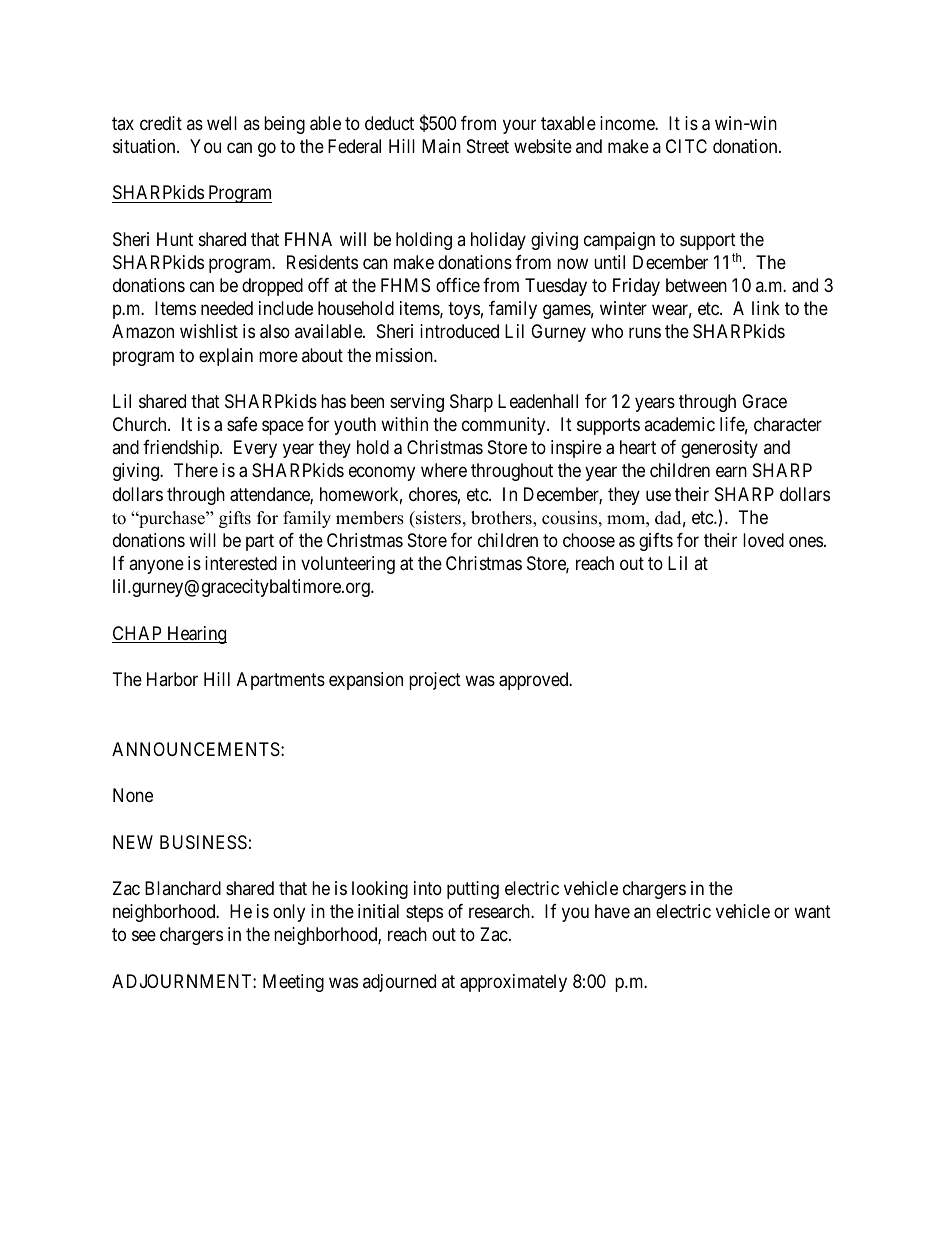 This image has width=952, height=1233. Describe the element at coordinates (226, 357) in the image. I see `explain` at that location.
